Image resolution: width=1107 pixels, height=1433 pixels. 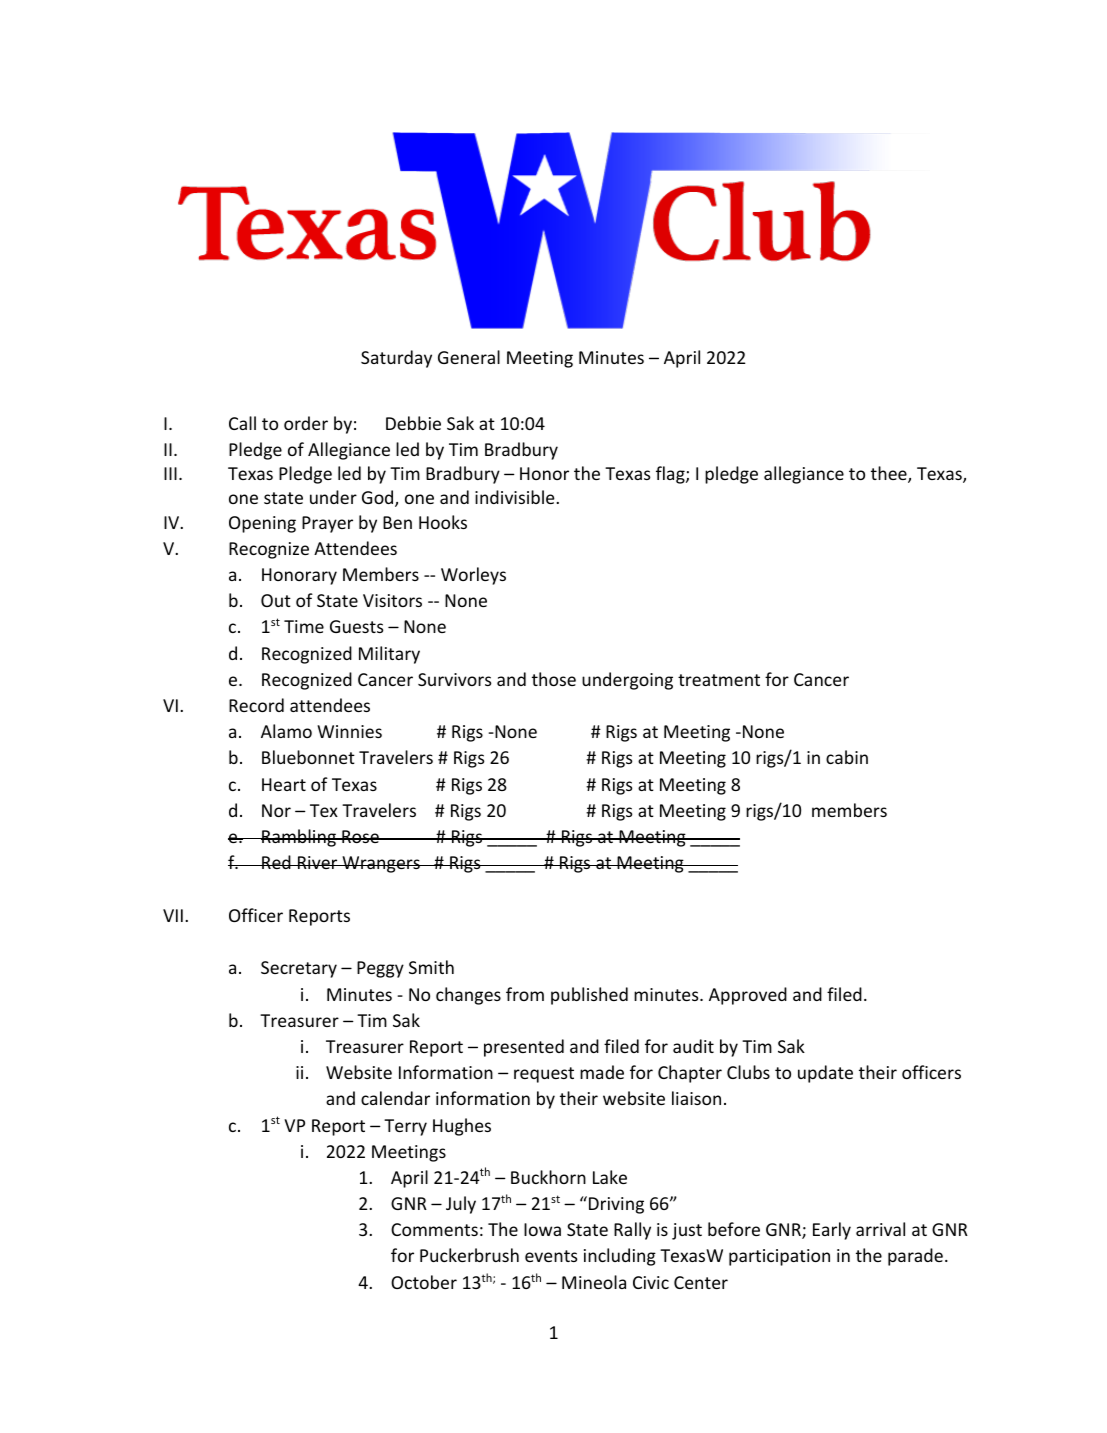 I want to click on Rambling, so click(x=299, y=838).
